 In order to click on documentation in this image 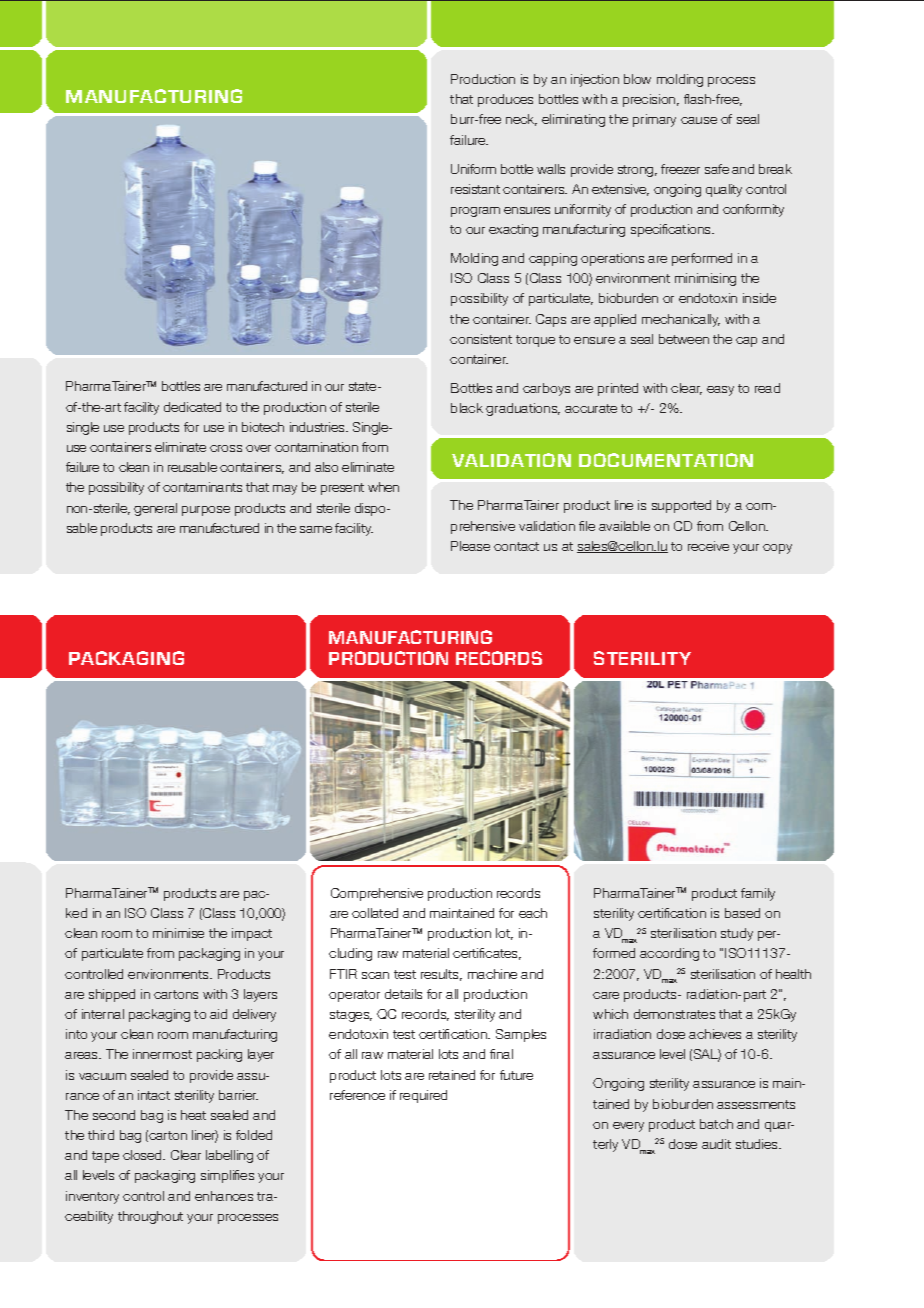, I will do `click(666, 460)`.
